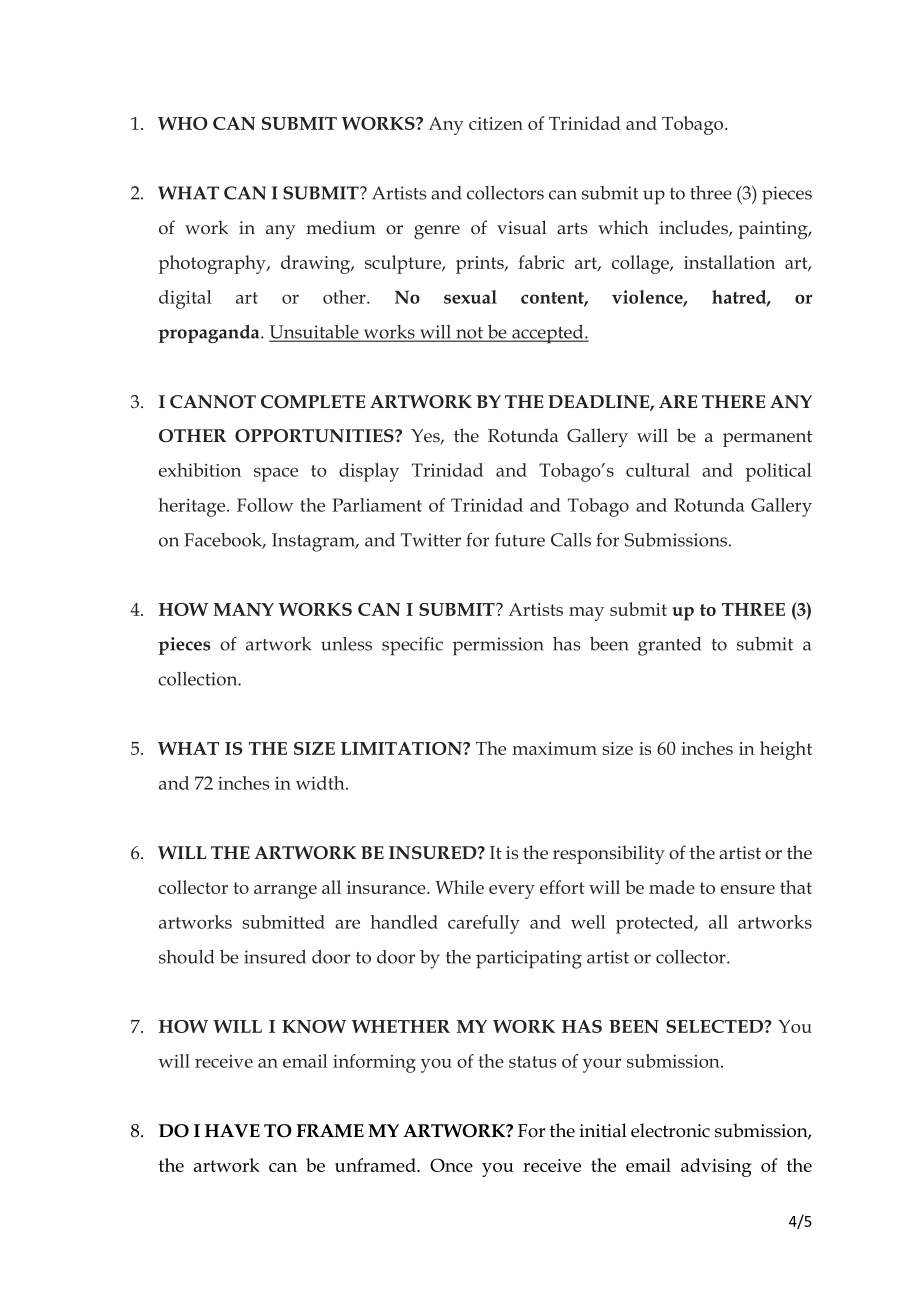 The image size is (924, 1308). Describe the element at coordinates (496, 123) in the screenshot. I see `citizen` at that location.
